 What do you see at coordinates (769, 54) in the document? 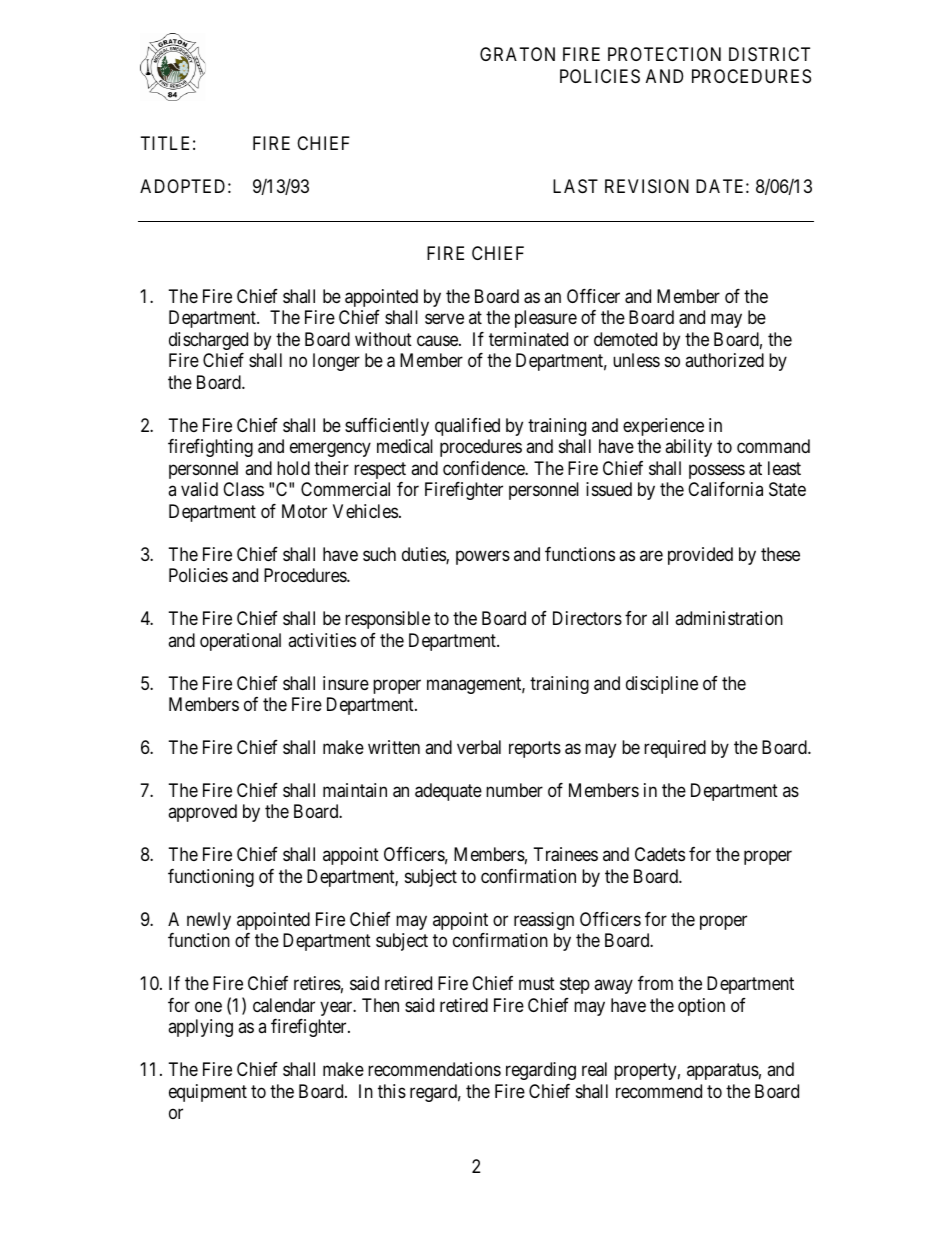
I see `DISTRICT` at bounding box center [769, 54].
